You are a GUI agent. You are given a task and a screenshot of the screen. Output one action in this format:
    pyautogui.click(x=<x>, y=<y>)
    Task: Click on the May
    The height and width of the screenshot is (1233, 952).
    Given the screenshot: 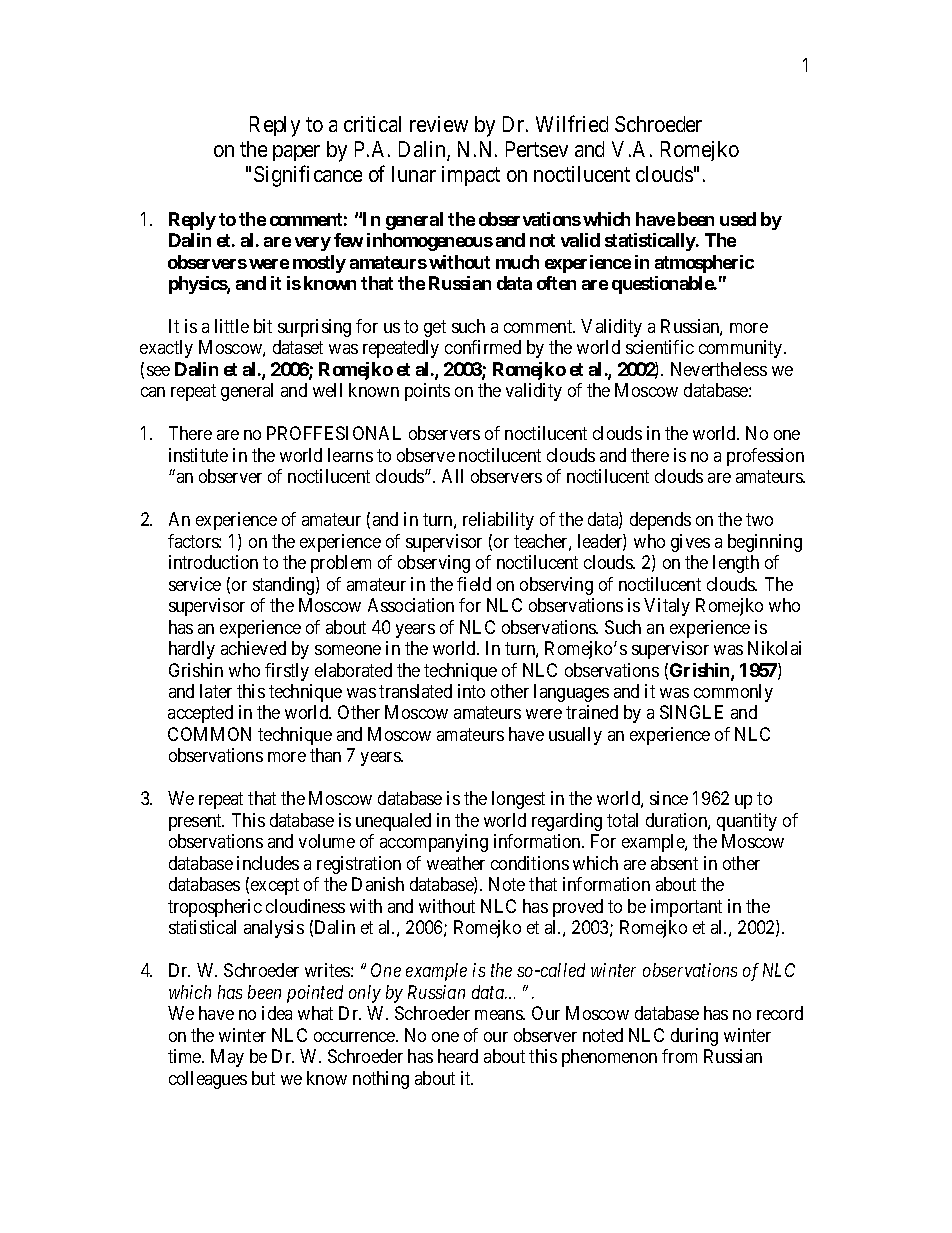 What is the action you would take?
    pyautogui.click(x=227, y=1058)
